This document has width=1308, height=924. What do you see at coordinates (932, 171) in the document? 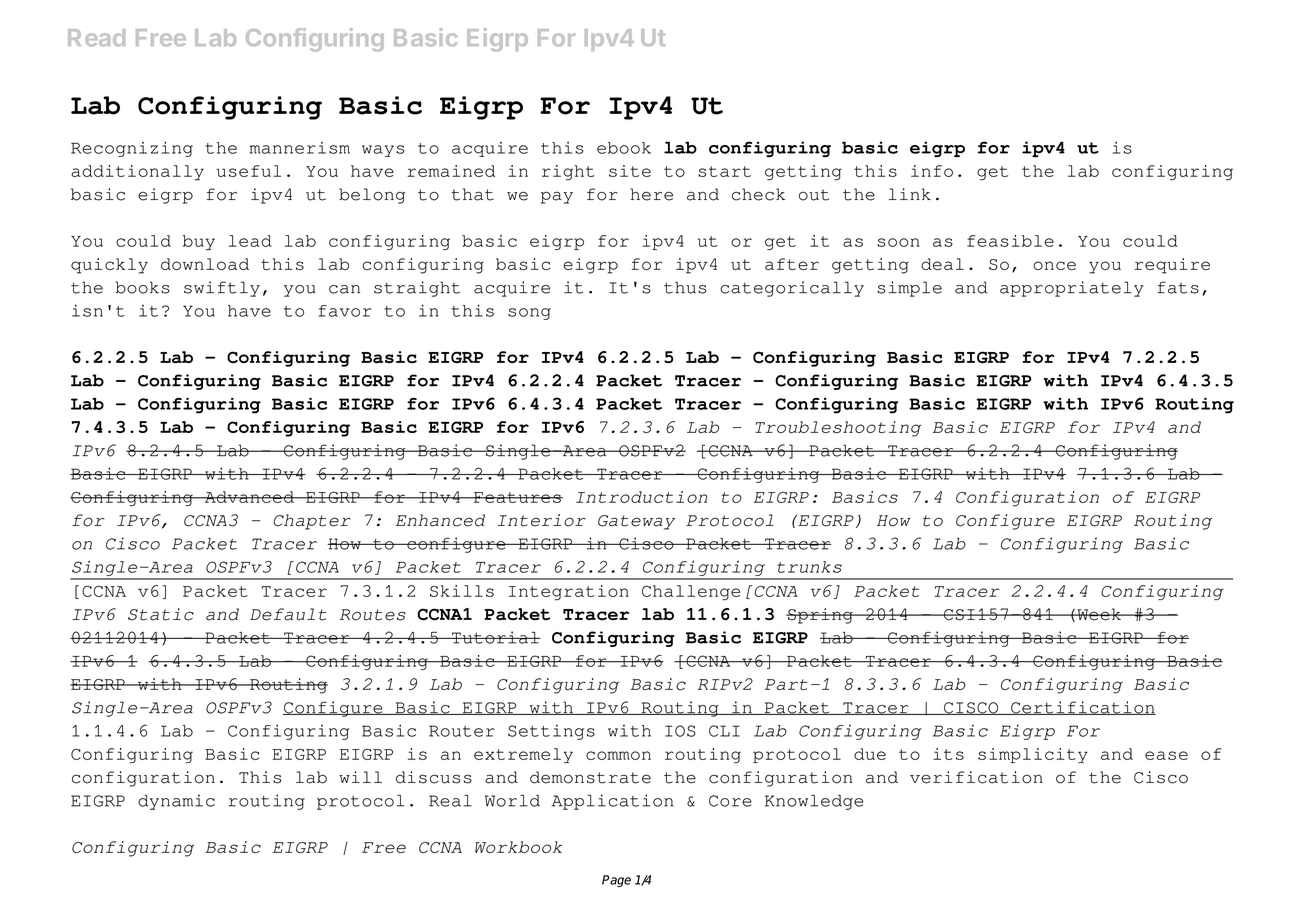
I see `info` at bounding box center [932, 171].
